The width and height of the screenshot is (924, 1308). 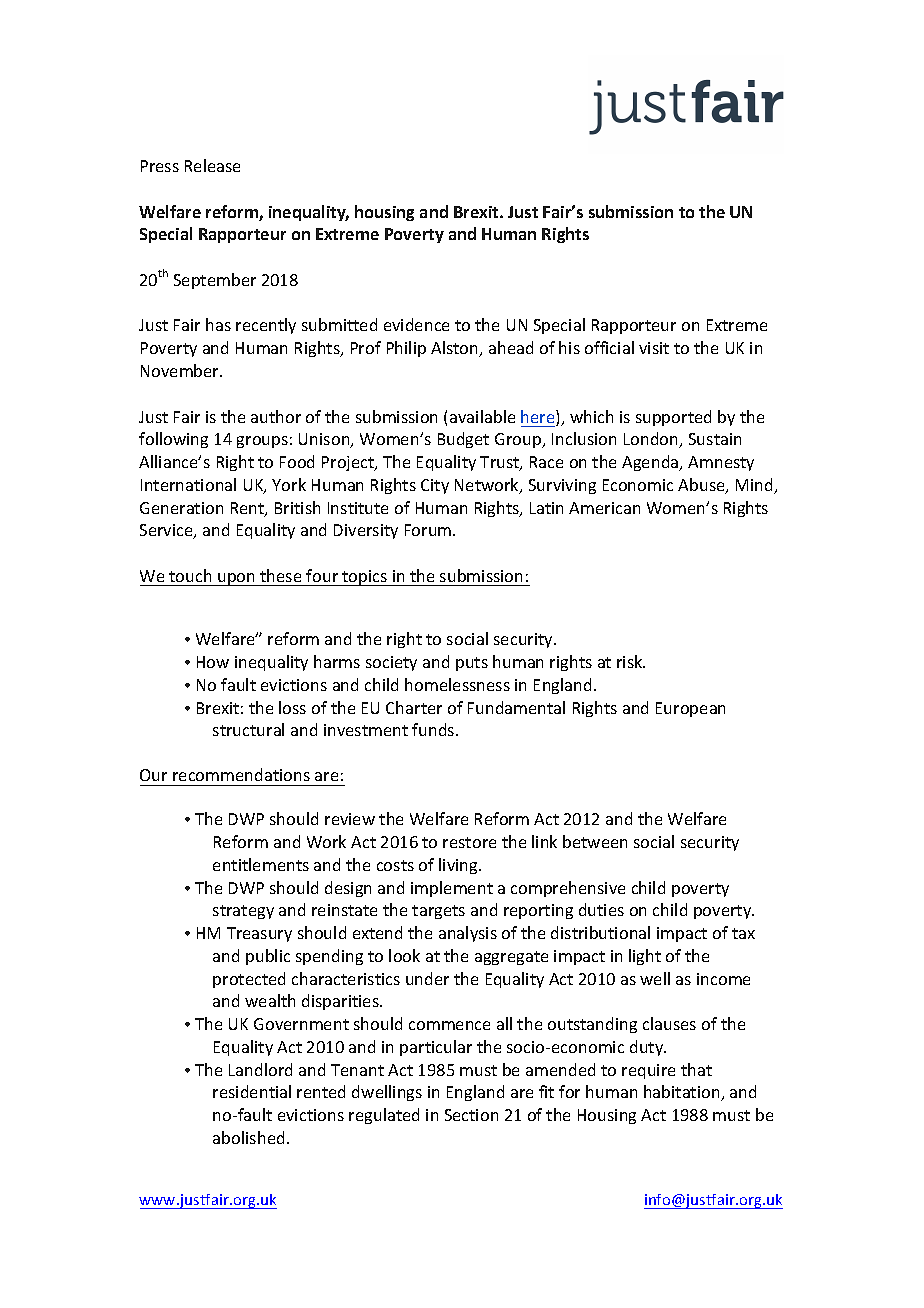 I want to click on evidence, so click(x=416, y=324).
